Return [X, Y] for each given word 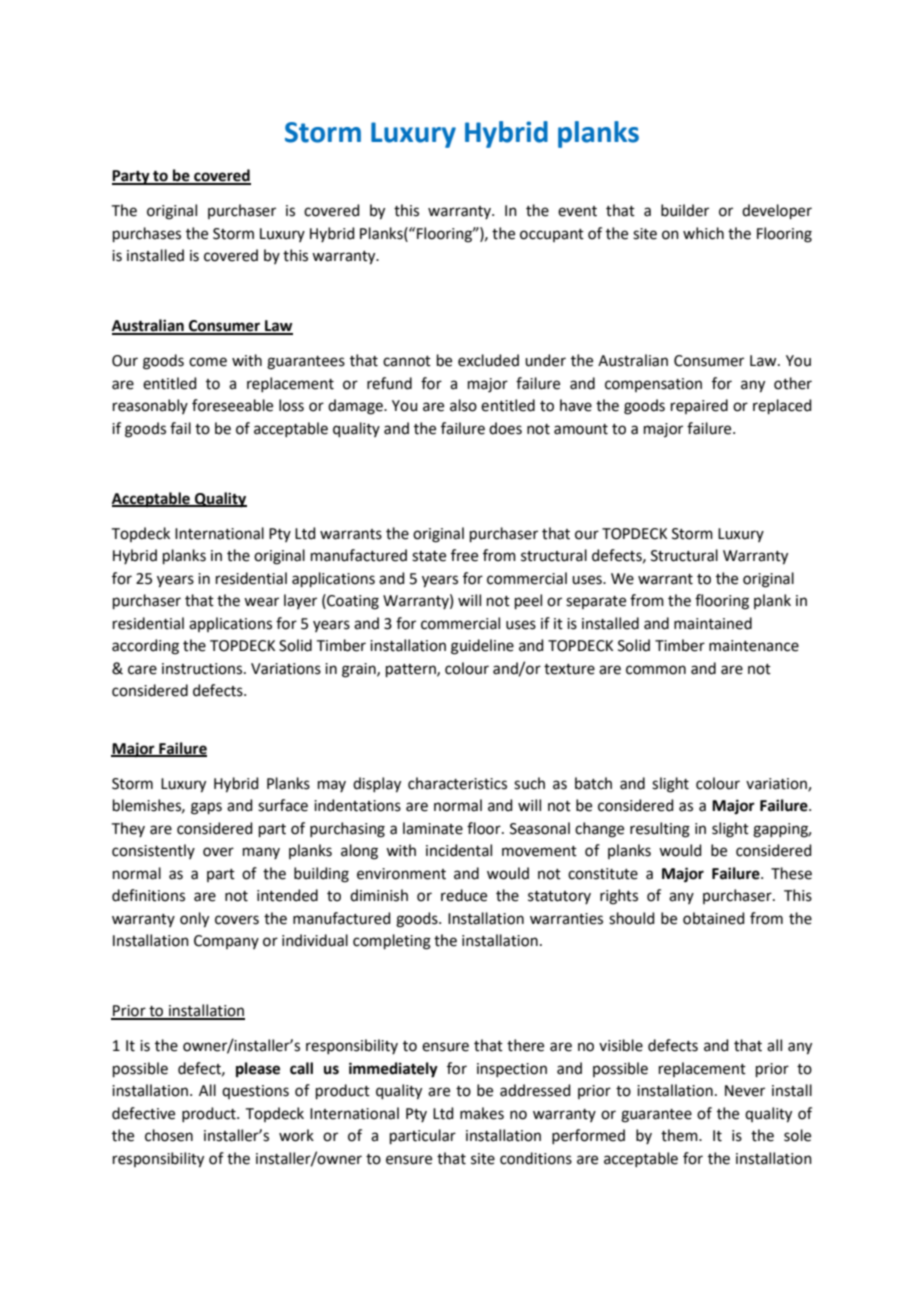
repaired [699, 406]
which [703, 233]
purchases [147, 234]
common [656, 670]
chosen [169, 1135]
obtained [714, 918]
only [194, 920]
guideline [482, 647]
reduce [464, 895]
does [505, 428]
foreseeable [232, 405]
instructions [203, 669]
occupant [552, 235]
